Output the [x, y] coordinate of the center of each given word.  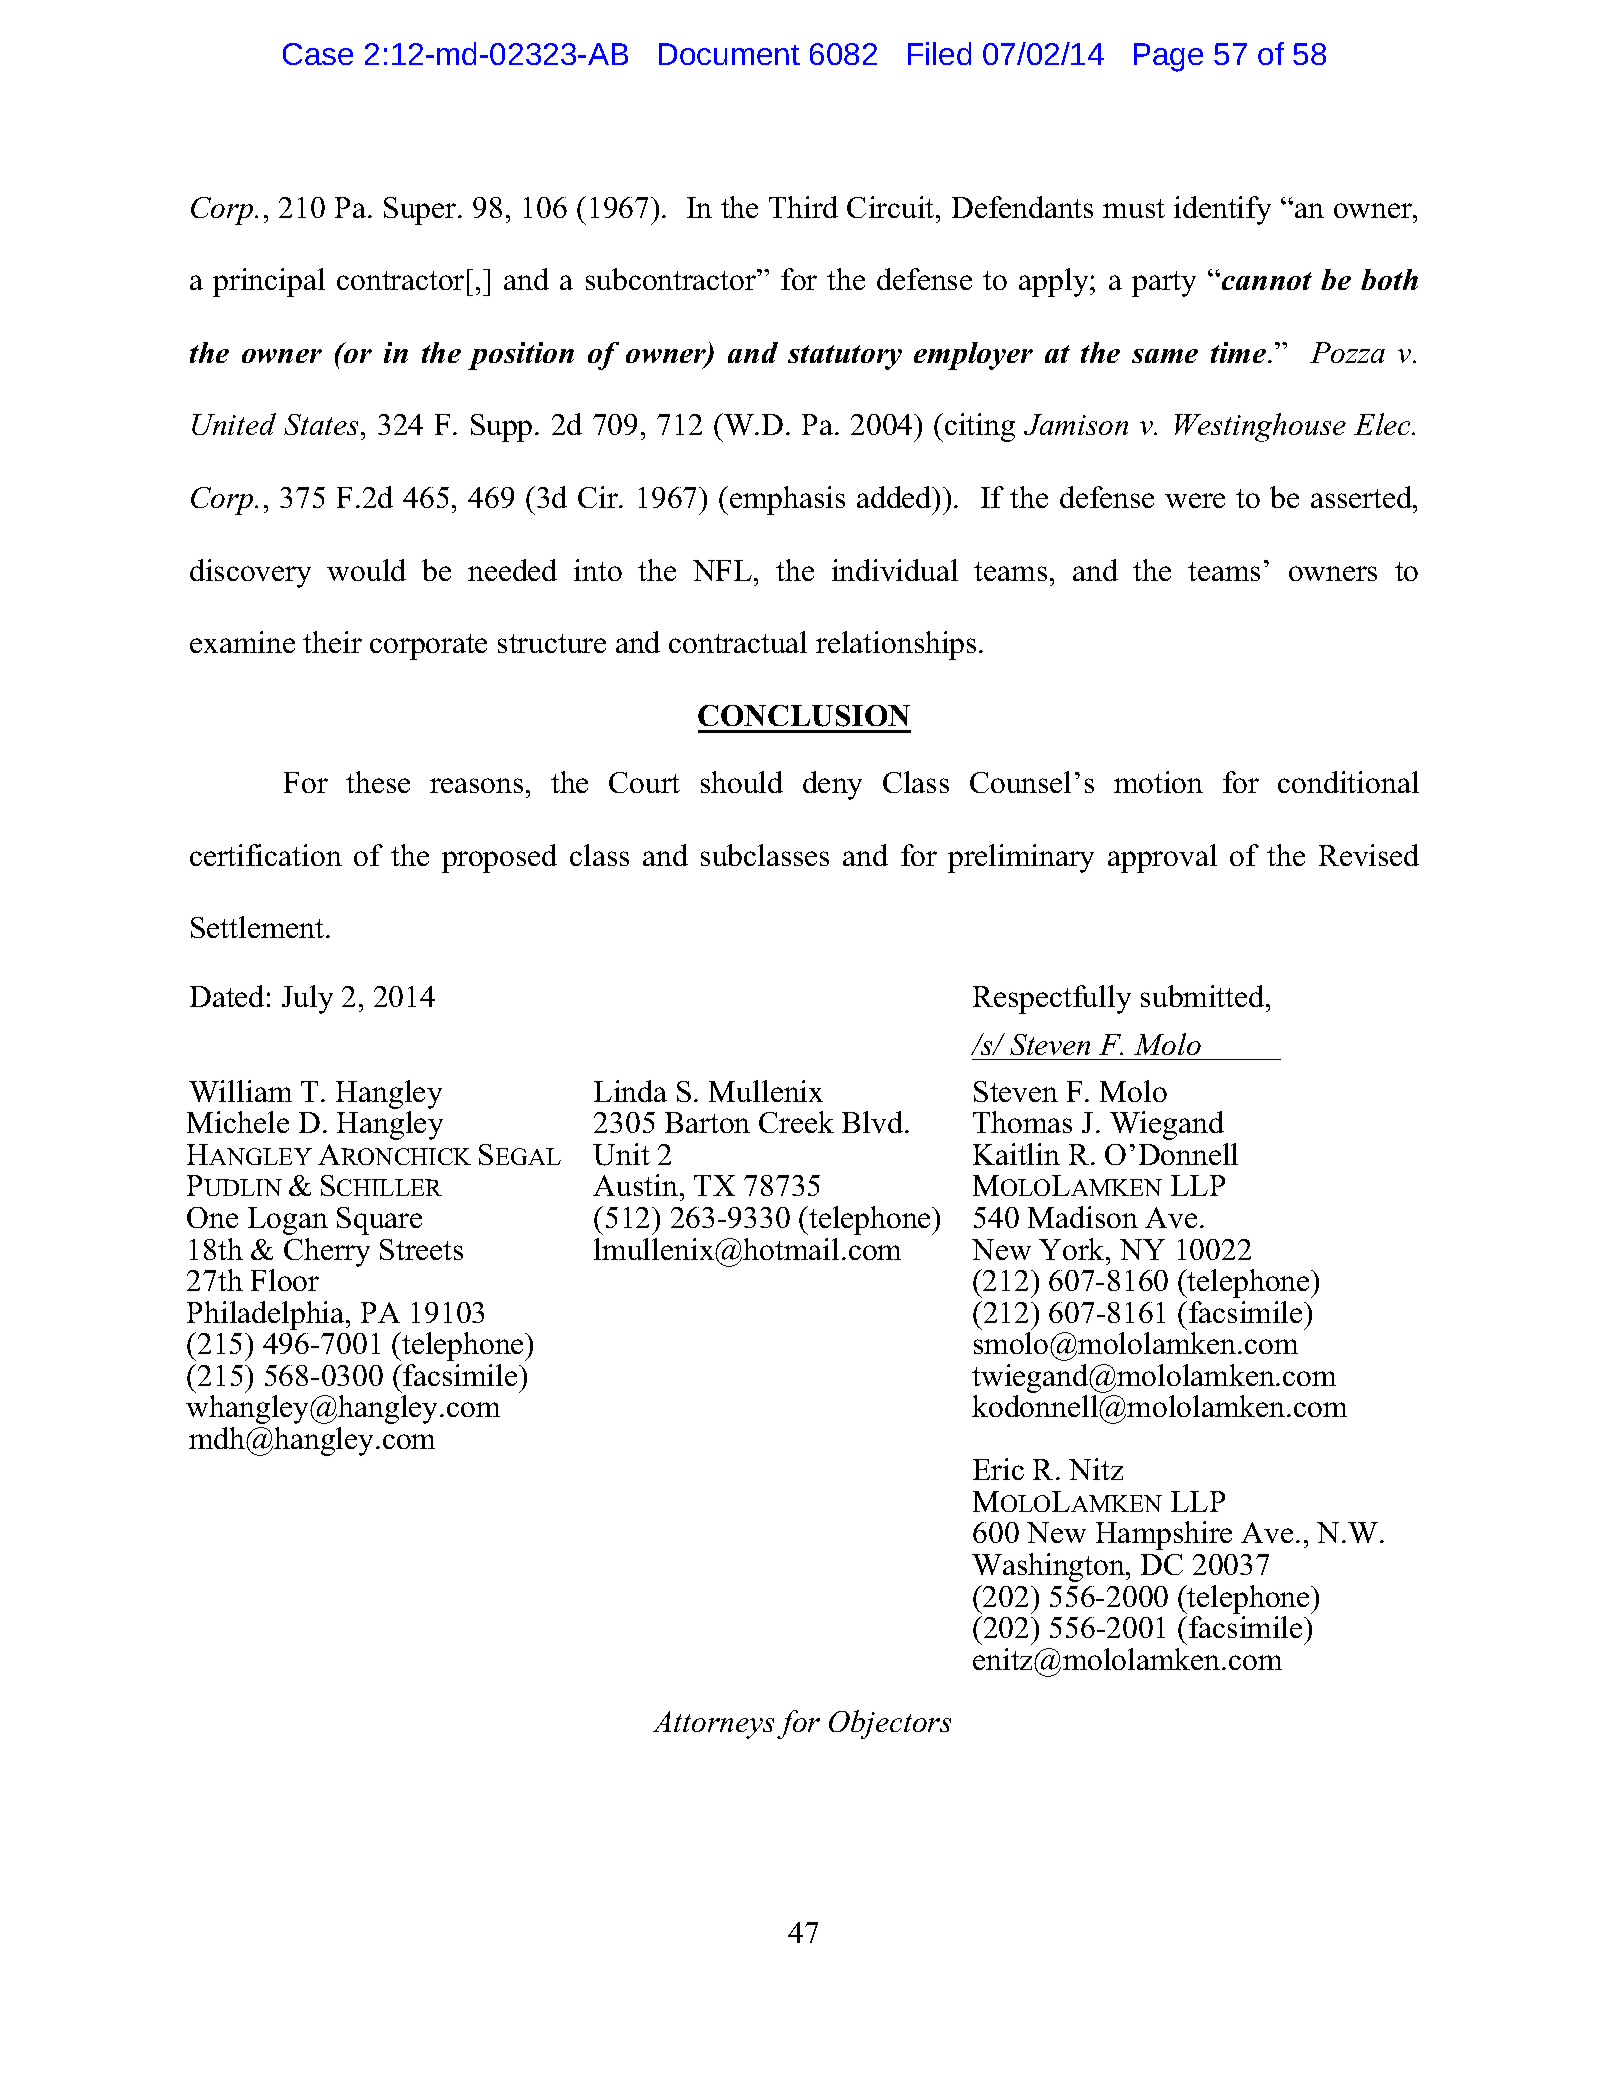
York [1073, 1249]
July [307, 999]
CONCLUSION [804, 716]
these [378, 782]
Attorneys [713, 1725]
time [1240, 352]
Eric [998, 1469]
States [323, 424]
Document [729, 54]
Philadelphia [267, 1315]
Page [1168, 57]
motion [1158, 782]
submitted [1204, 996]
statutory [845, 357]
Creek [796, 1122]
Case [318, 54]
